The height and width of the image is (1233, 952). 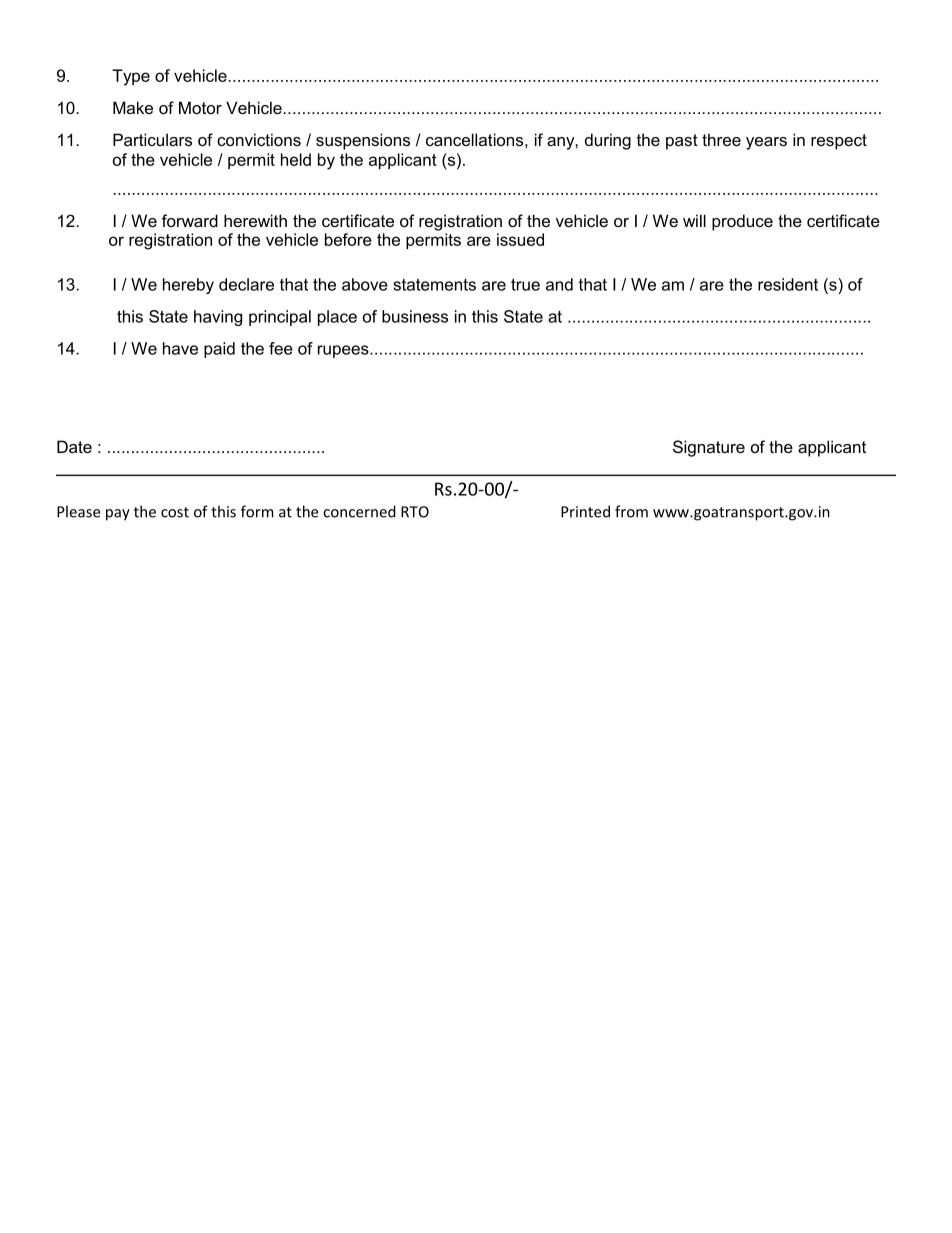 I want to click on true, so click(x=525, y=284).
